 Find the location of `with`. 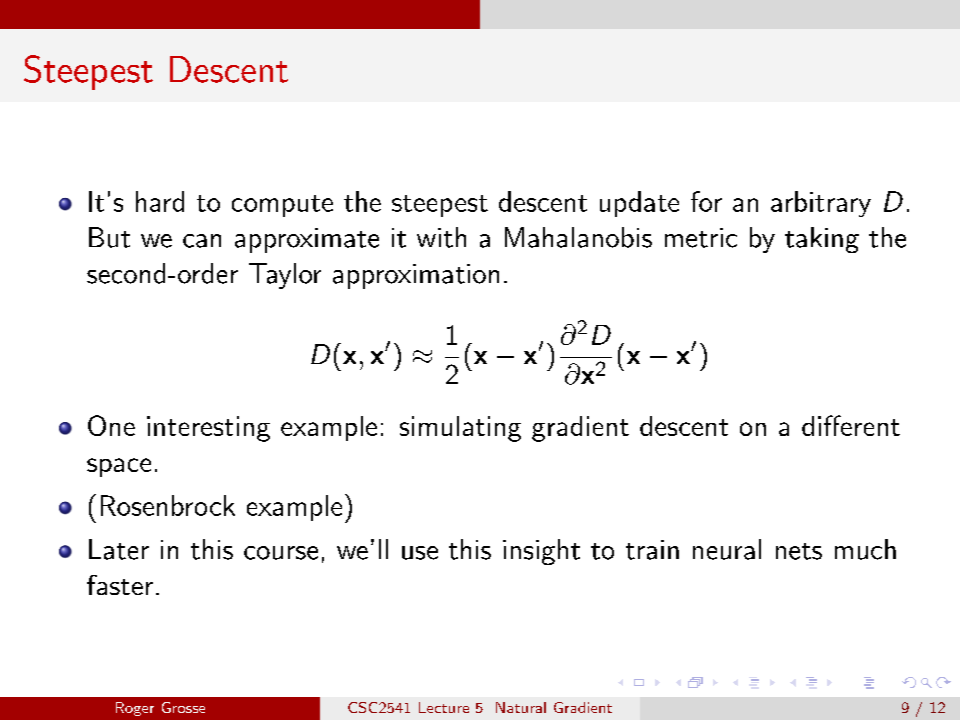

with is located at coordinates (441, 237).
